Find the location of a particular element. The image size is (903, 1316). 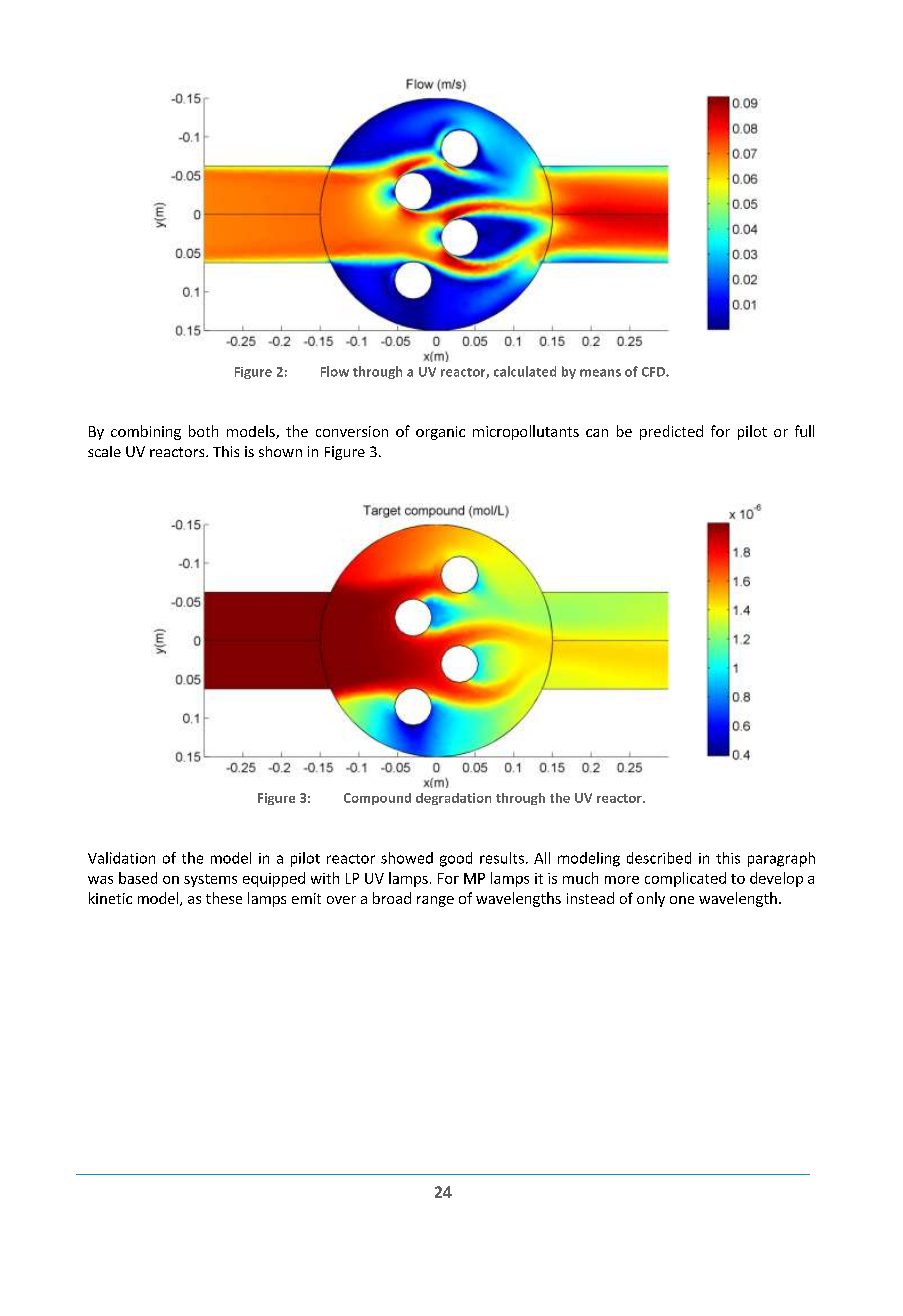

CFD is located at coordinates (654, 372).
